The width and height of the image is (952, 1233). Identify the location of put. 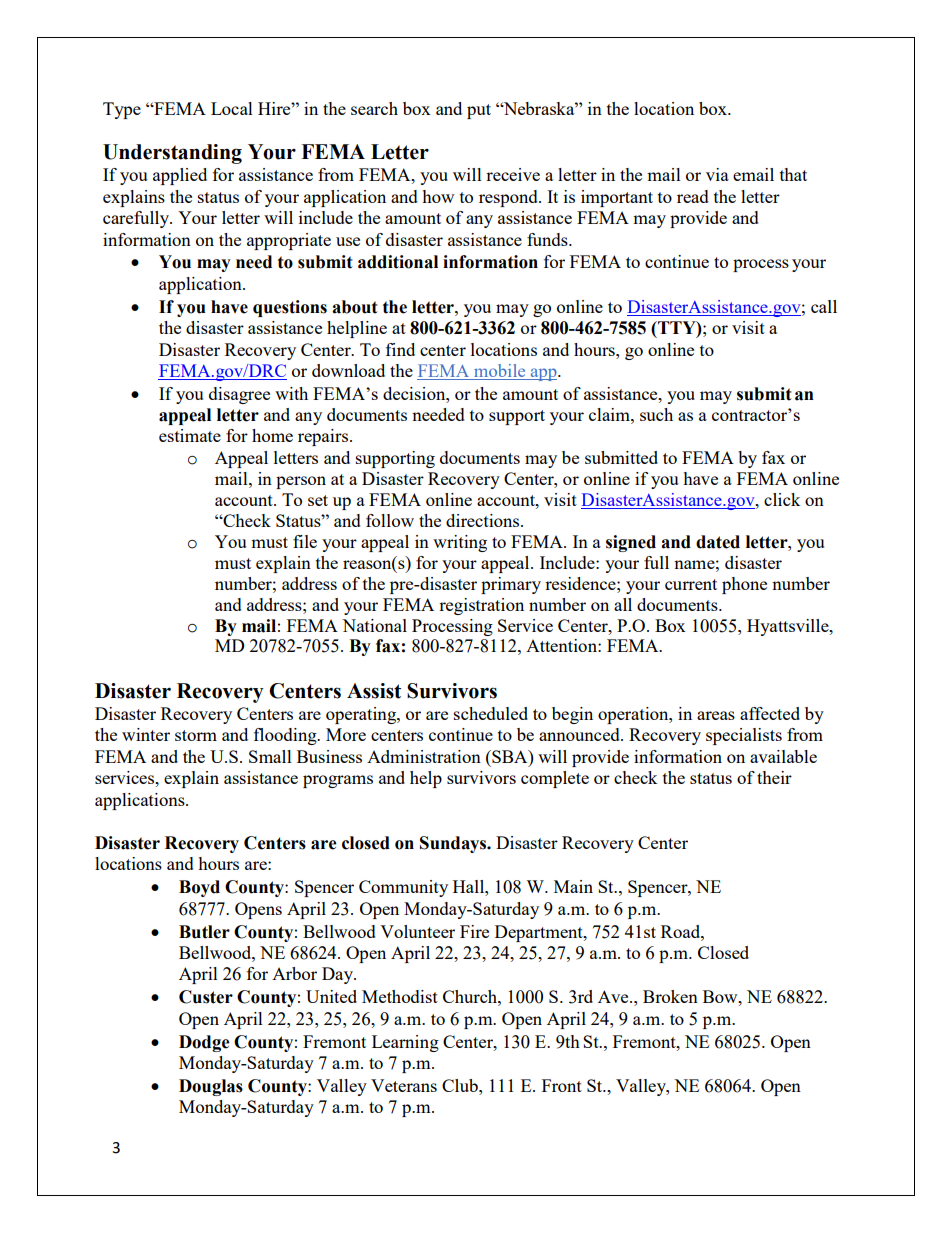
(479, 111).
